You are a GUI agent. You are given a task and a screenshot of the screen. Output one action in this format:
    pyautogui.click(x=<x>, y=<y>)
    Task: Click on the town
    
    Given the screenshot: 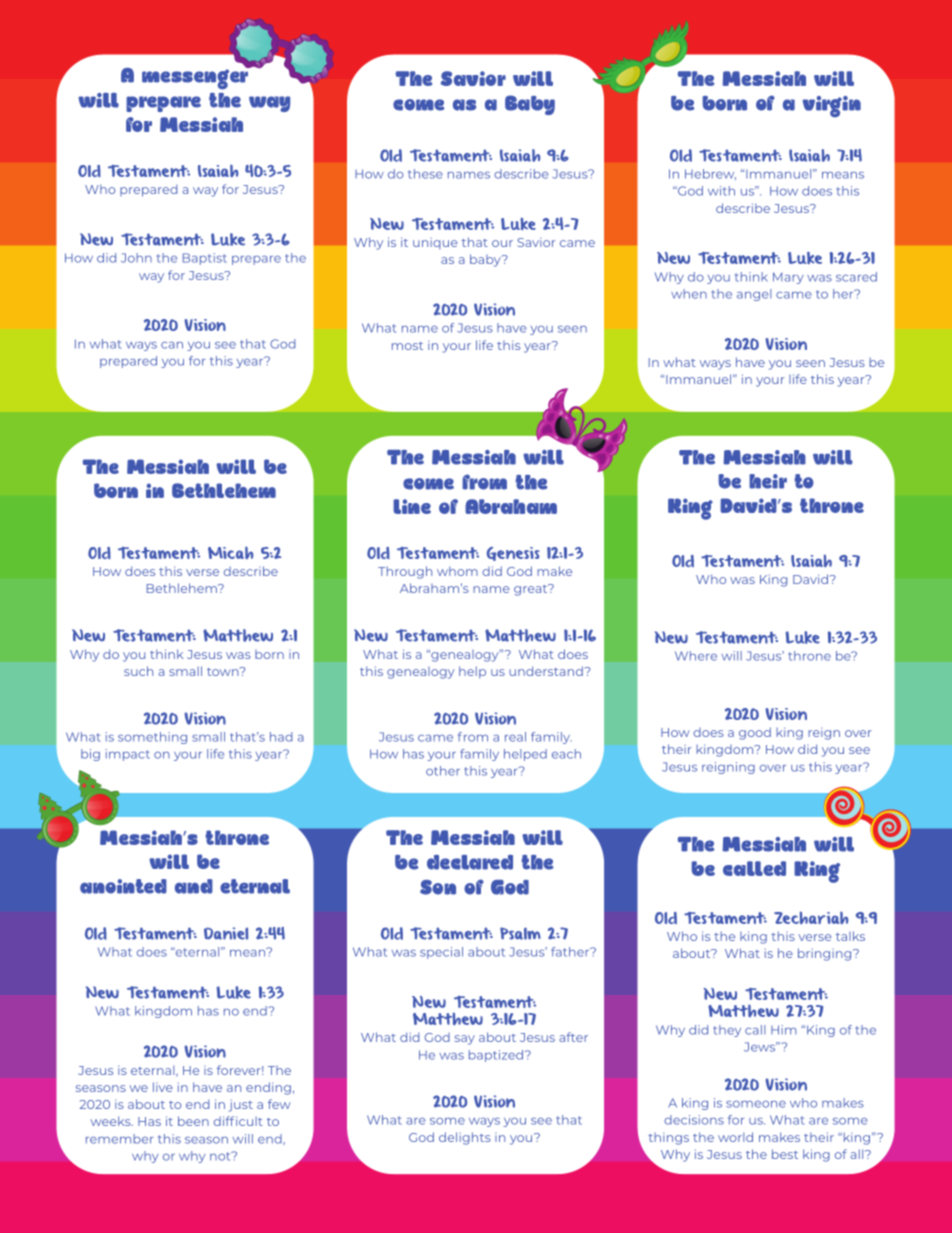 What is the action you would take?
    pyautogui.click(x=224, y=671)
